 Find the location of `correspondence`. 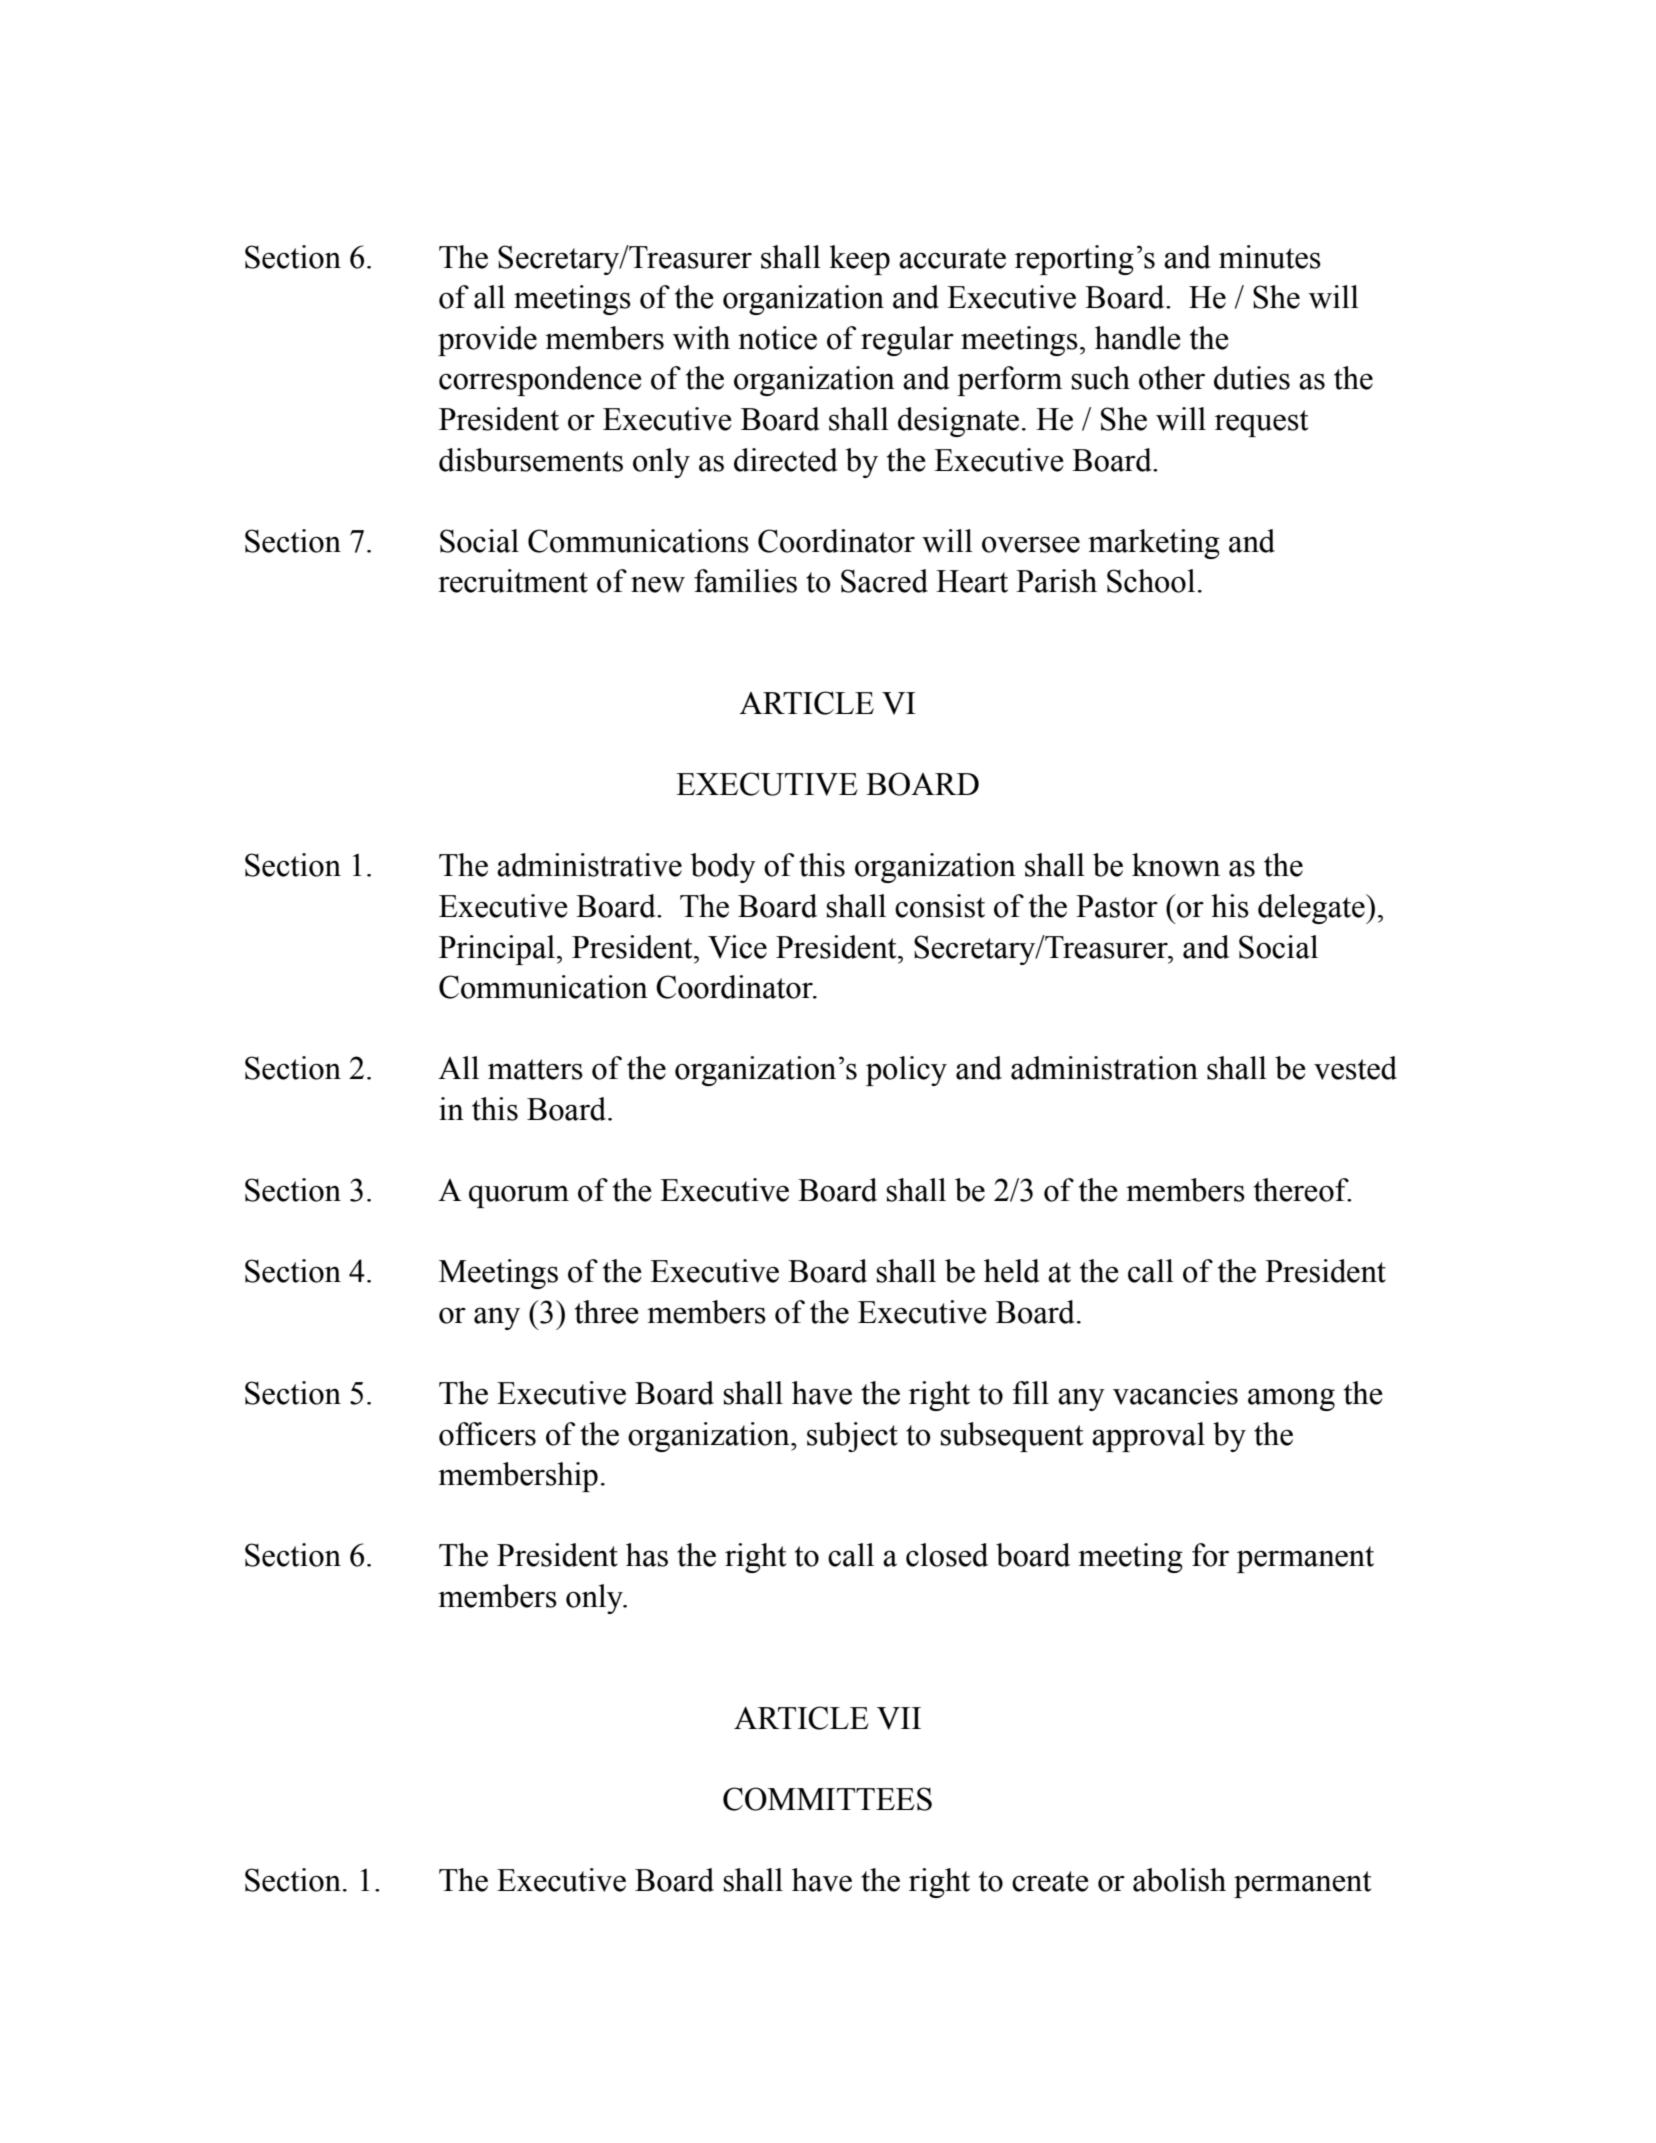

correspondence is located at coordinates (540, 381).
